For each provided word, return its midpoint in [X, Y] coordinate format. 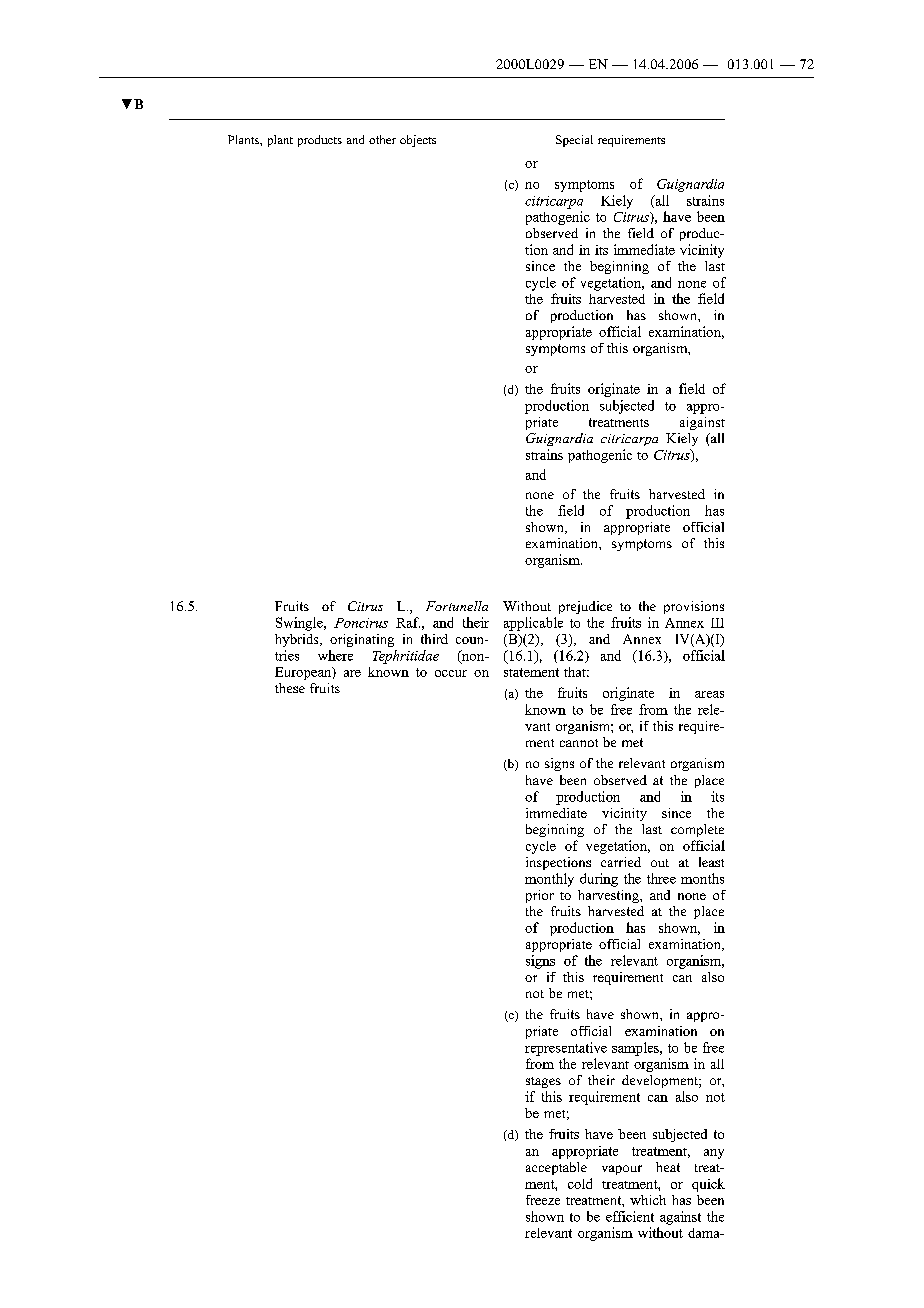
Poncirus [361, 623]
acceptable [556, 1168]
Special [574, 141]
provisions [694, 607]
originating [362, 640]
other [382, 139]
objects [418, 141]
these [290, 688]
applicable [533, 624]
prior [540, 896]
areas [709, 694]
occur [451, 673]
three [661, 878]
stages [543, 1082]
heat [668, 1167]
